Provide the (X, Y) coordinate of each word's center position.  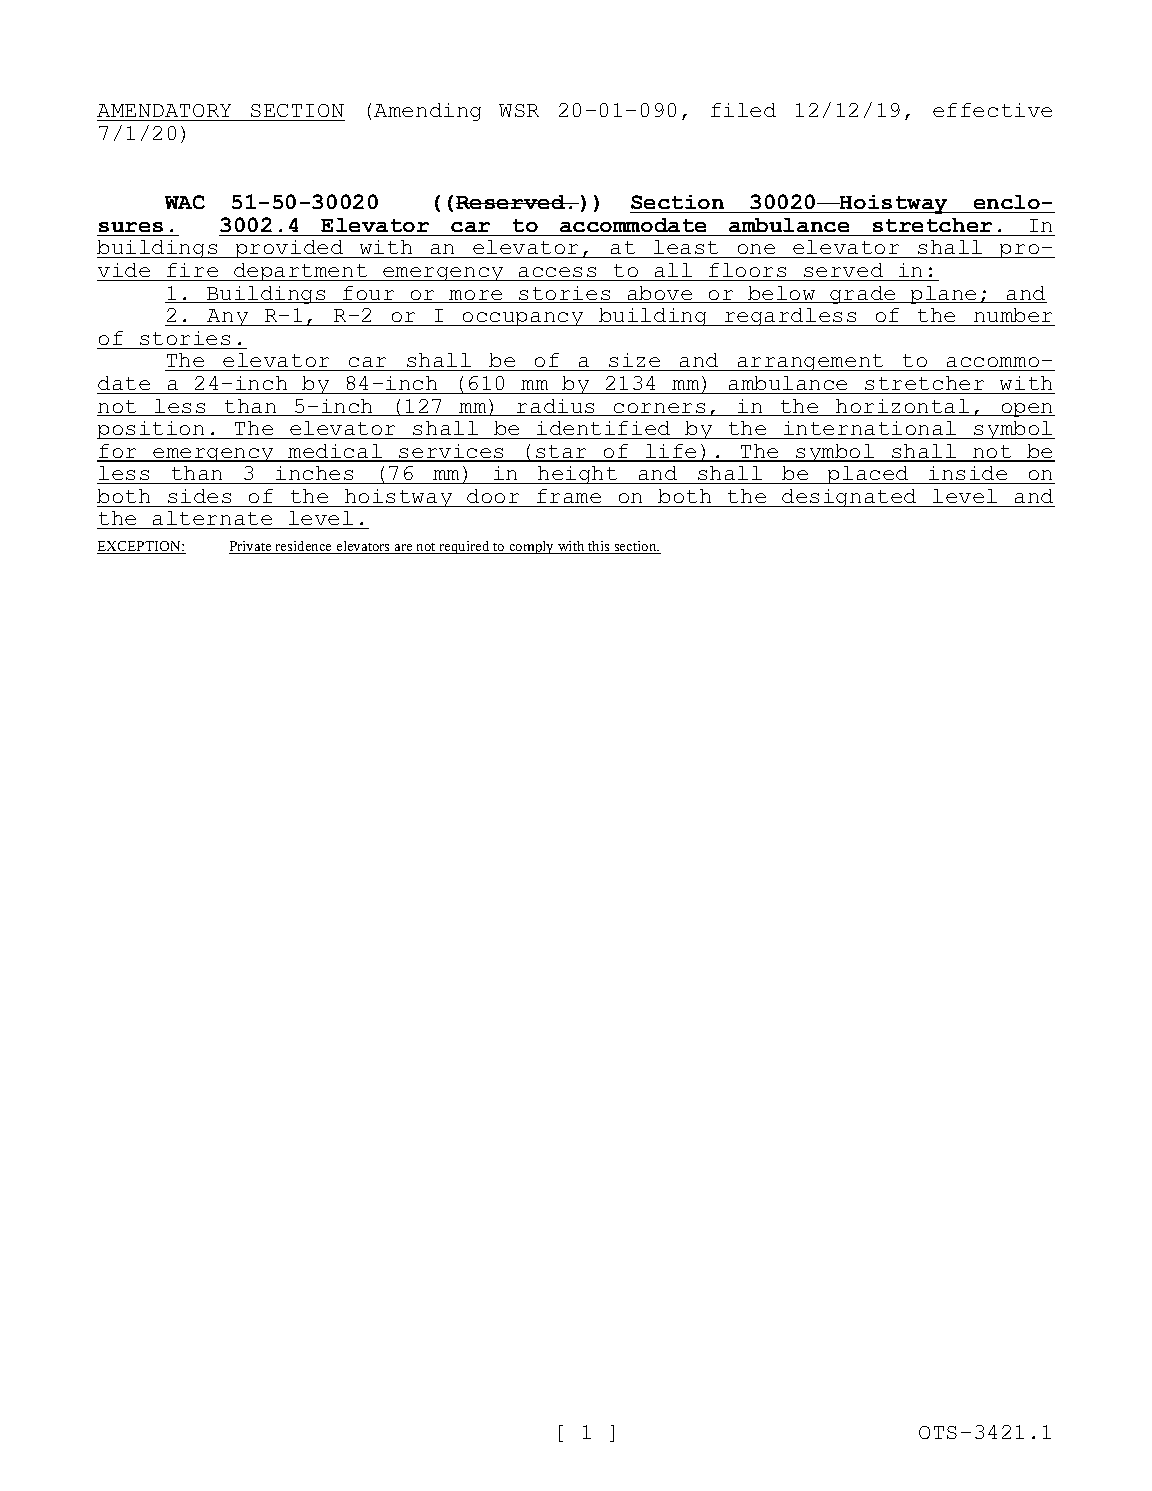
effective (992, 110)
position (152, 430)
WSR (519, 110)
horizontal (903, 407)
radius (556, 407)
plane (944, 295)
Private (251, 547)
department (301, 272)
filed (743, 110)
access (557, 272)
